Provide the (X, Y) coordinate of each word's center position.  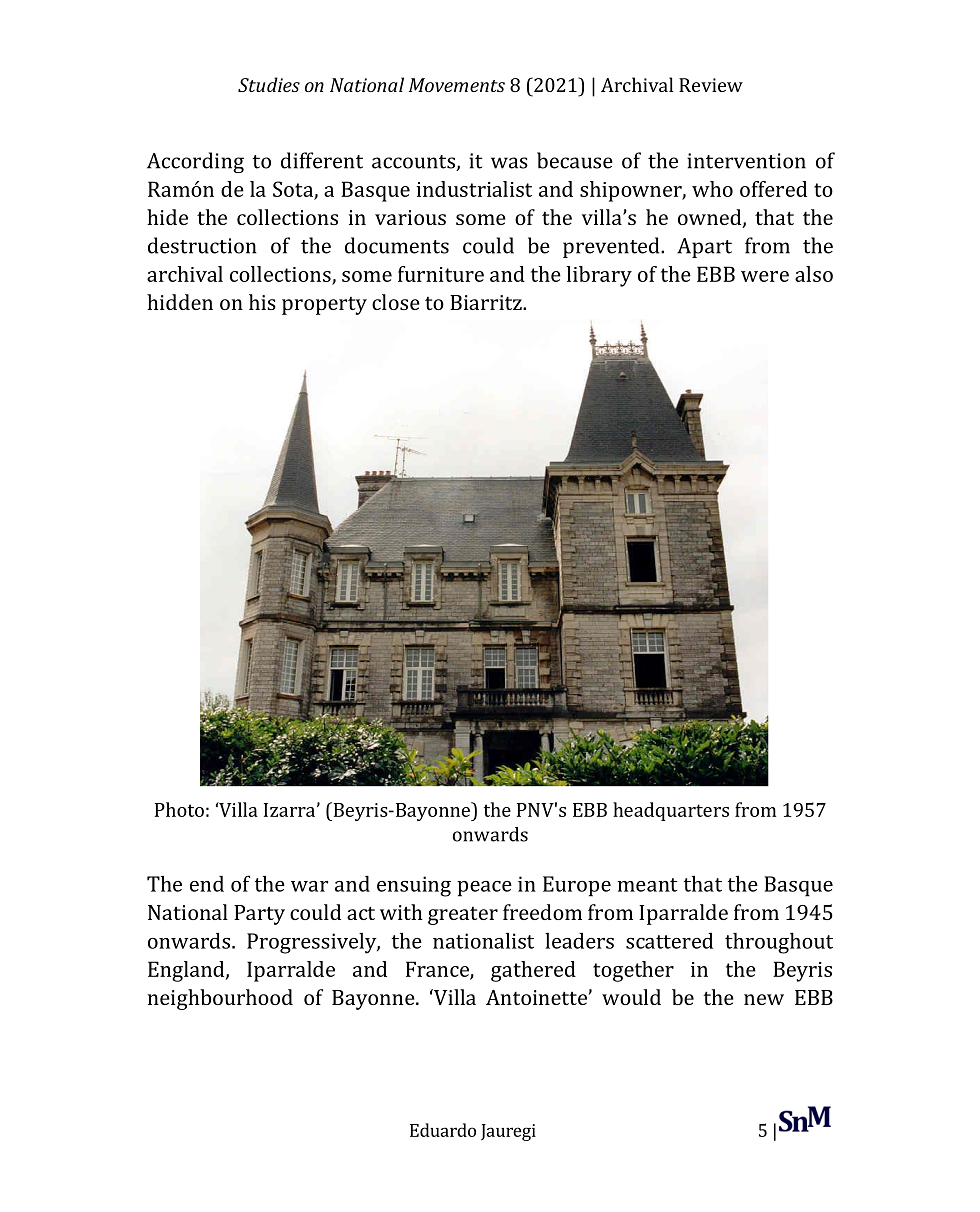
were (765, 276)
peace (484, 889)
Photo (179, 809)
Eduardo (443, 1130)
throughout (779, 943)
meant (647, 885)
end (207, 884)
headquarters (671, 811)
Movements (457, 85)
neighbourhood (220, 999)
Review (711, 85)
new (764, 999)
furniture (441, 274)
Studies (269, 84)
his (262, 302)
